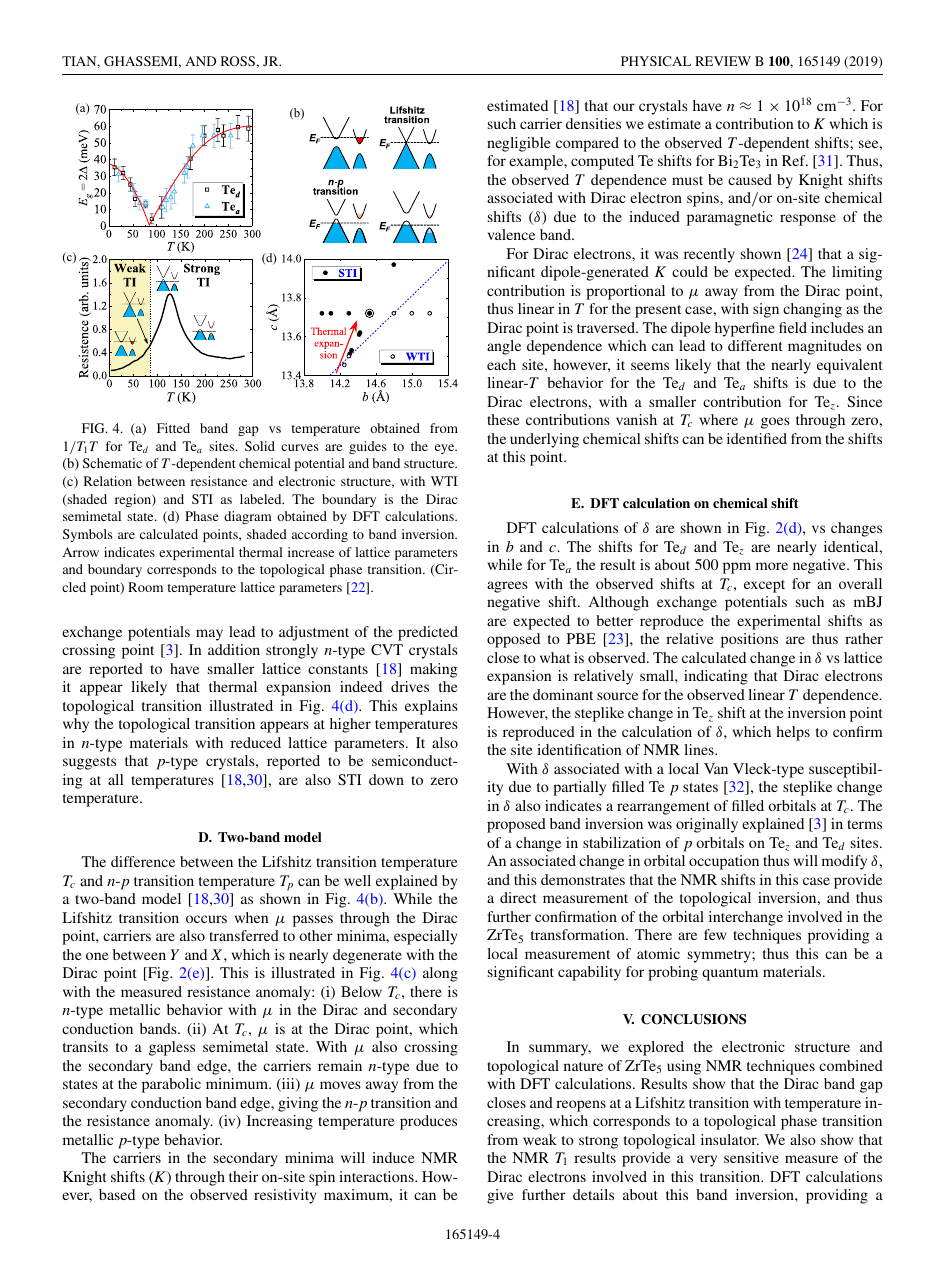 This document has width=952, height=1279. What do you see at coordinates (519, 144) in the document?
I see `negligible` at bounding box center [519, 144].
